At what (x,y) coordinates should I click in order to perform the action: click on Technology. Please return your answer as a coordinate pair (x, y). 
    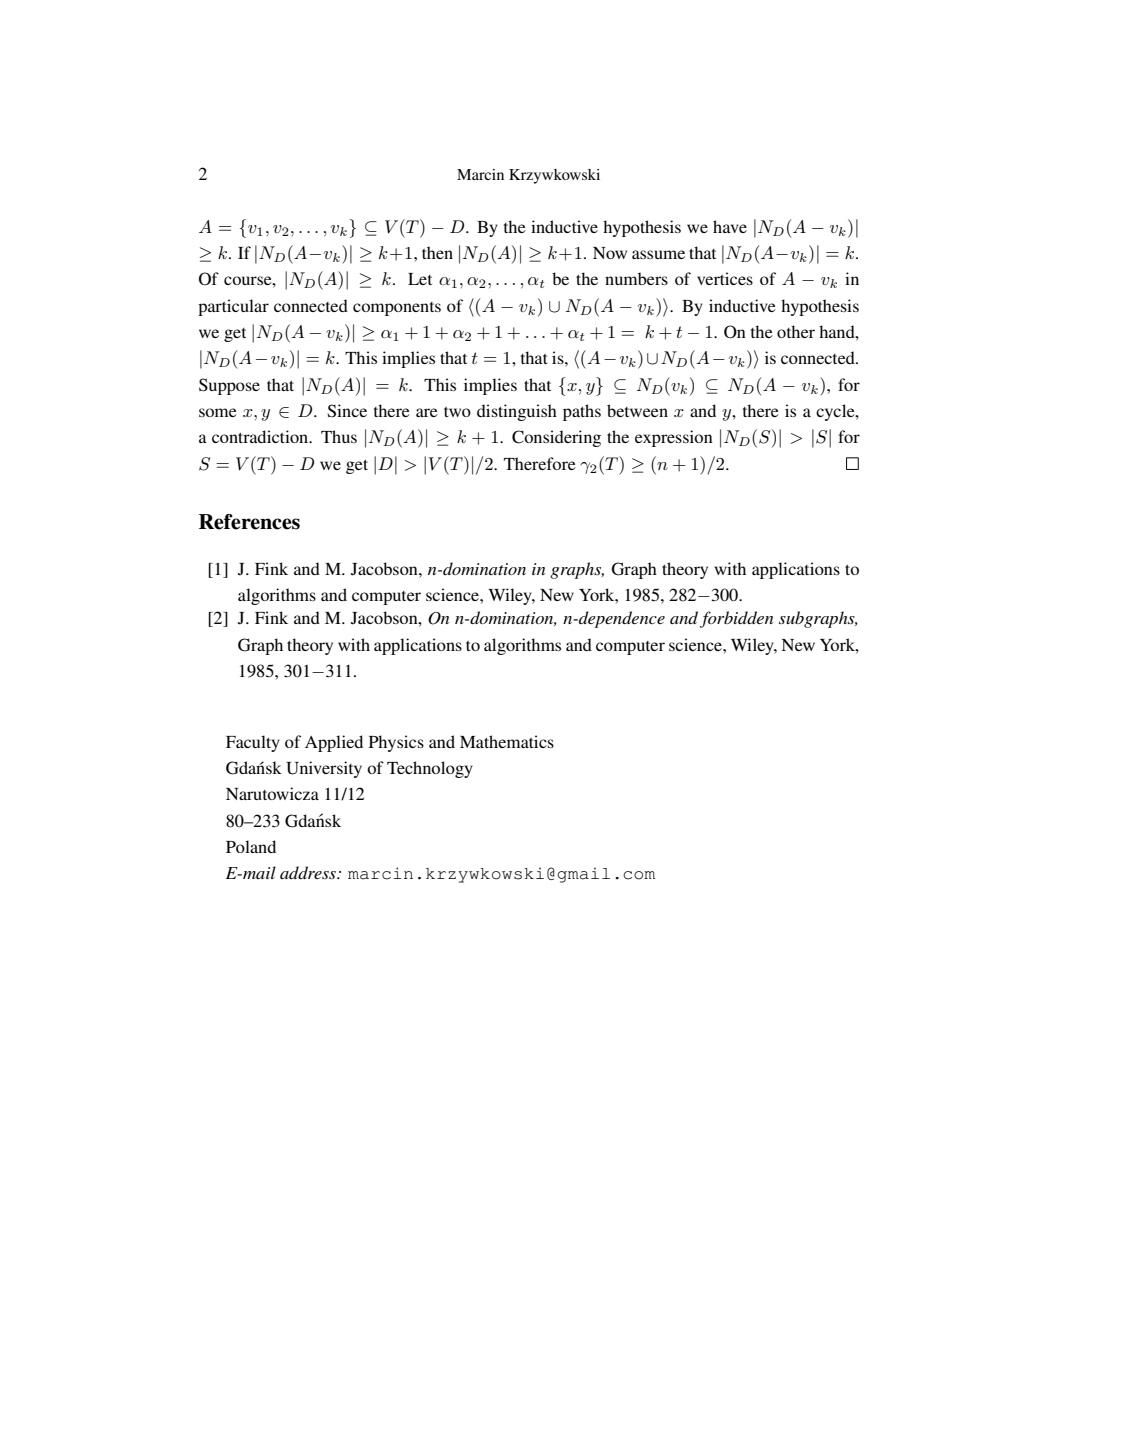
    Looking at the image, I should click on (430, 769).
